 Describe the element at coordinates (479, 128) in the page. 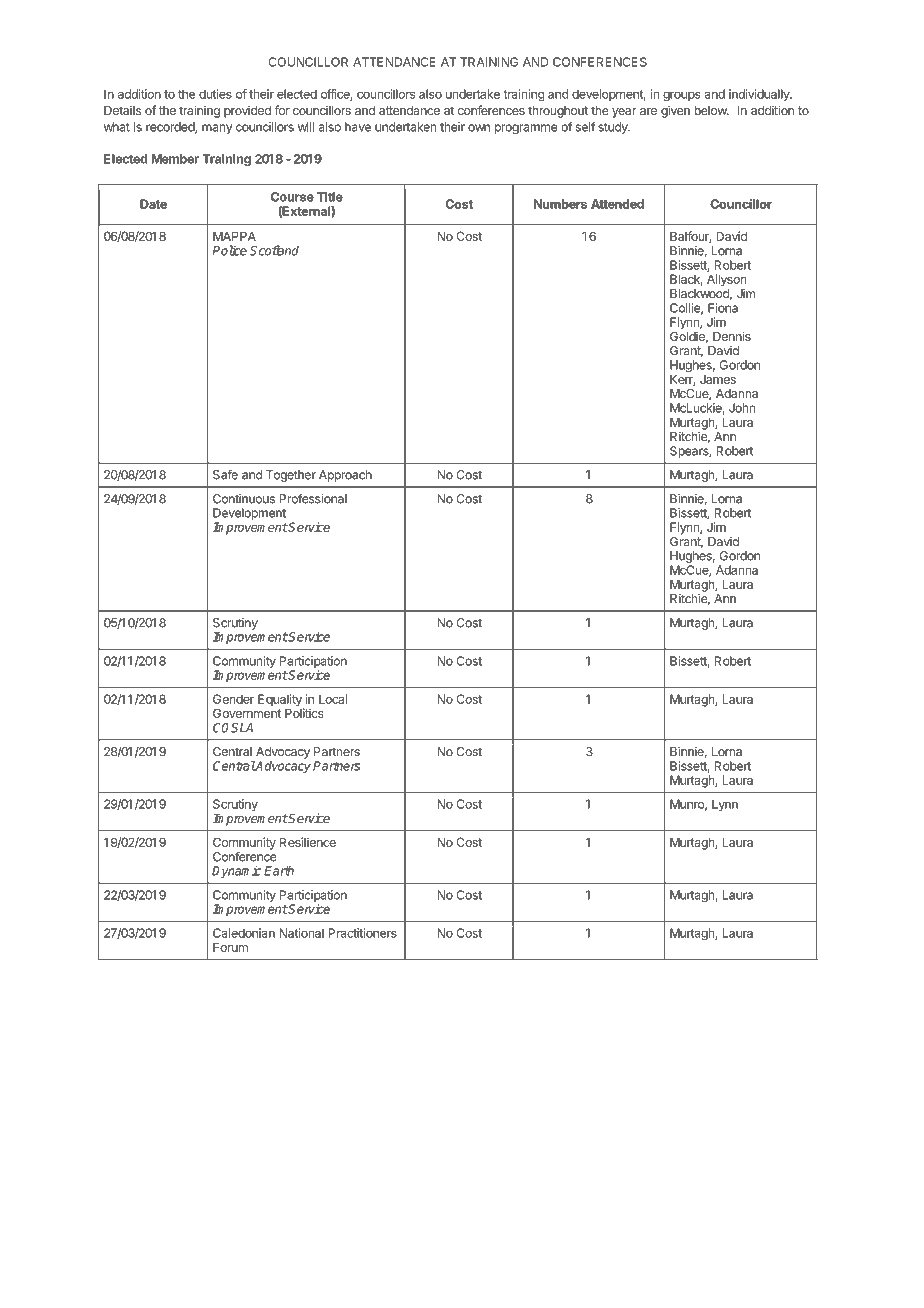

I see `own` at that location.
